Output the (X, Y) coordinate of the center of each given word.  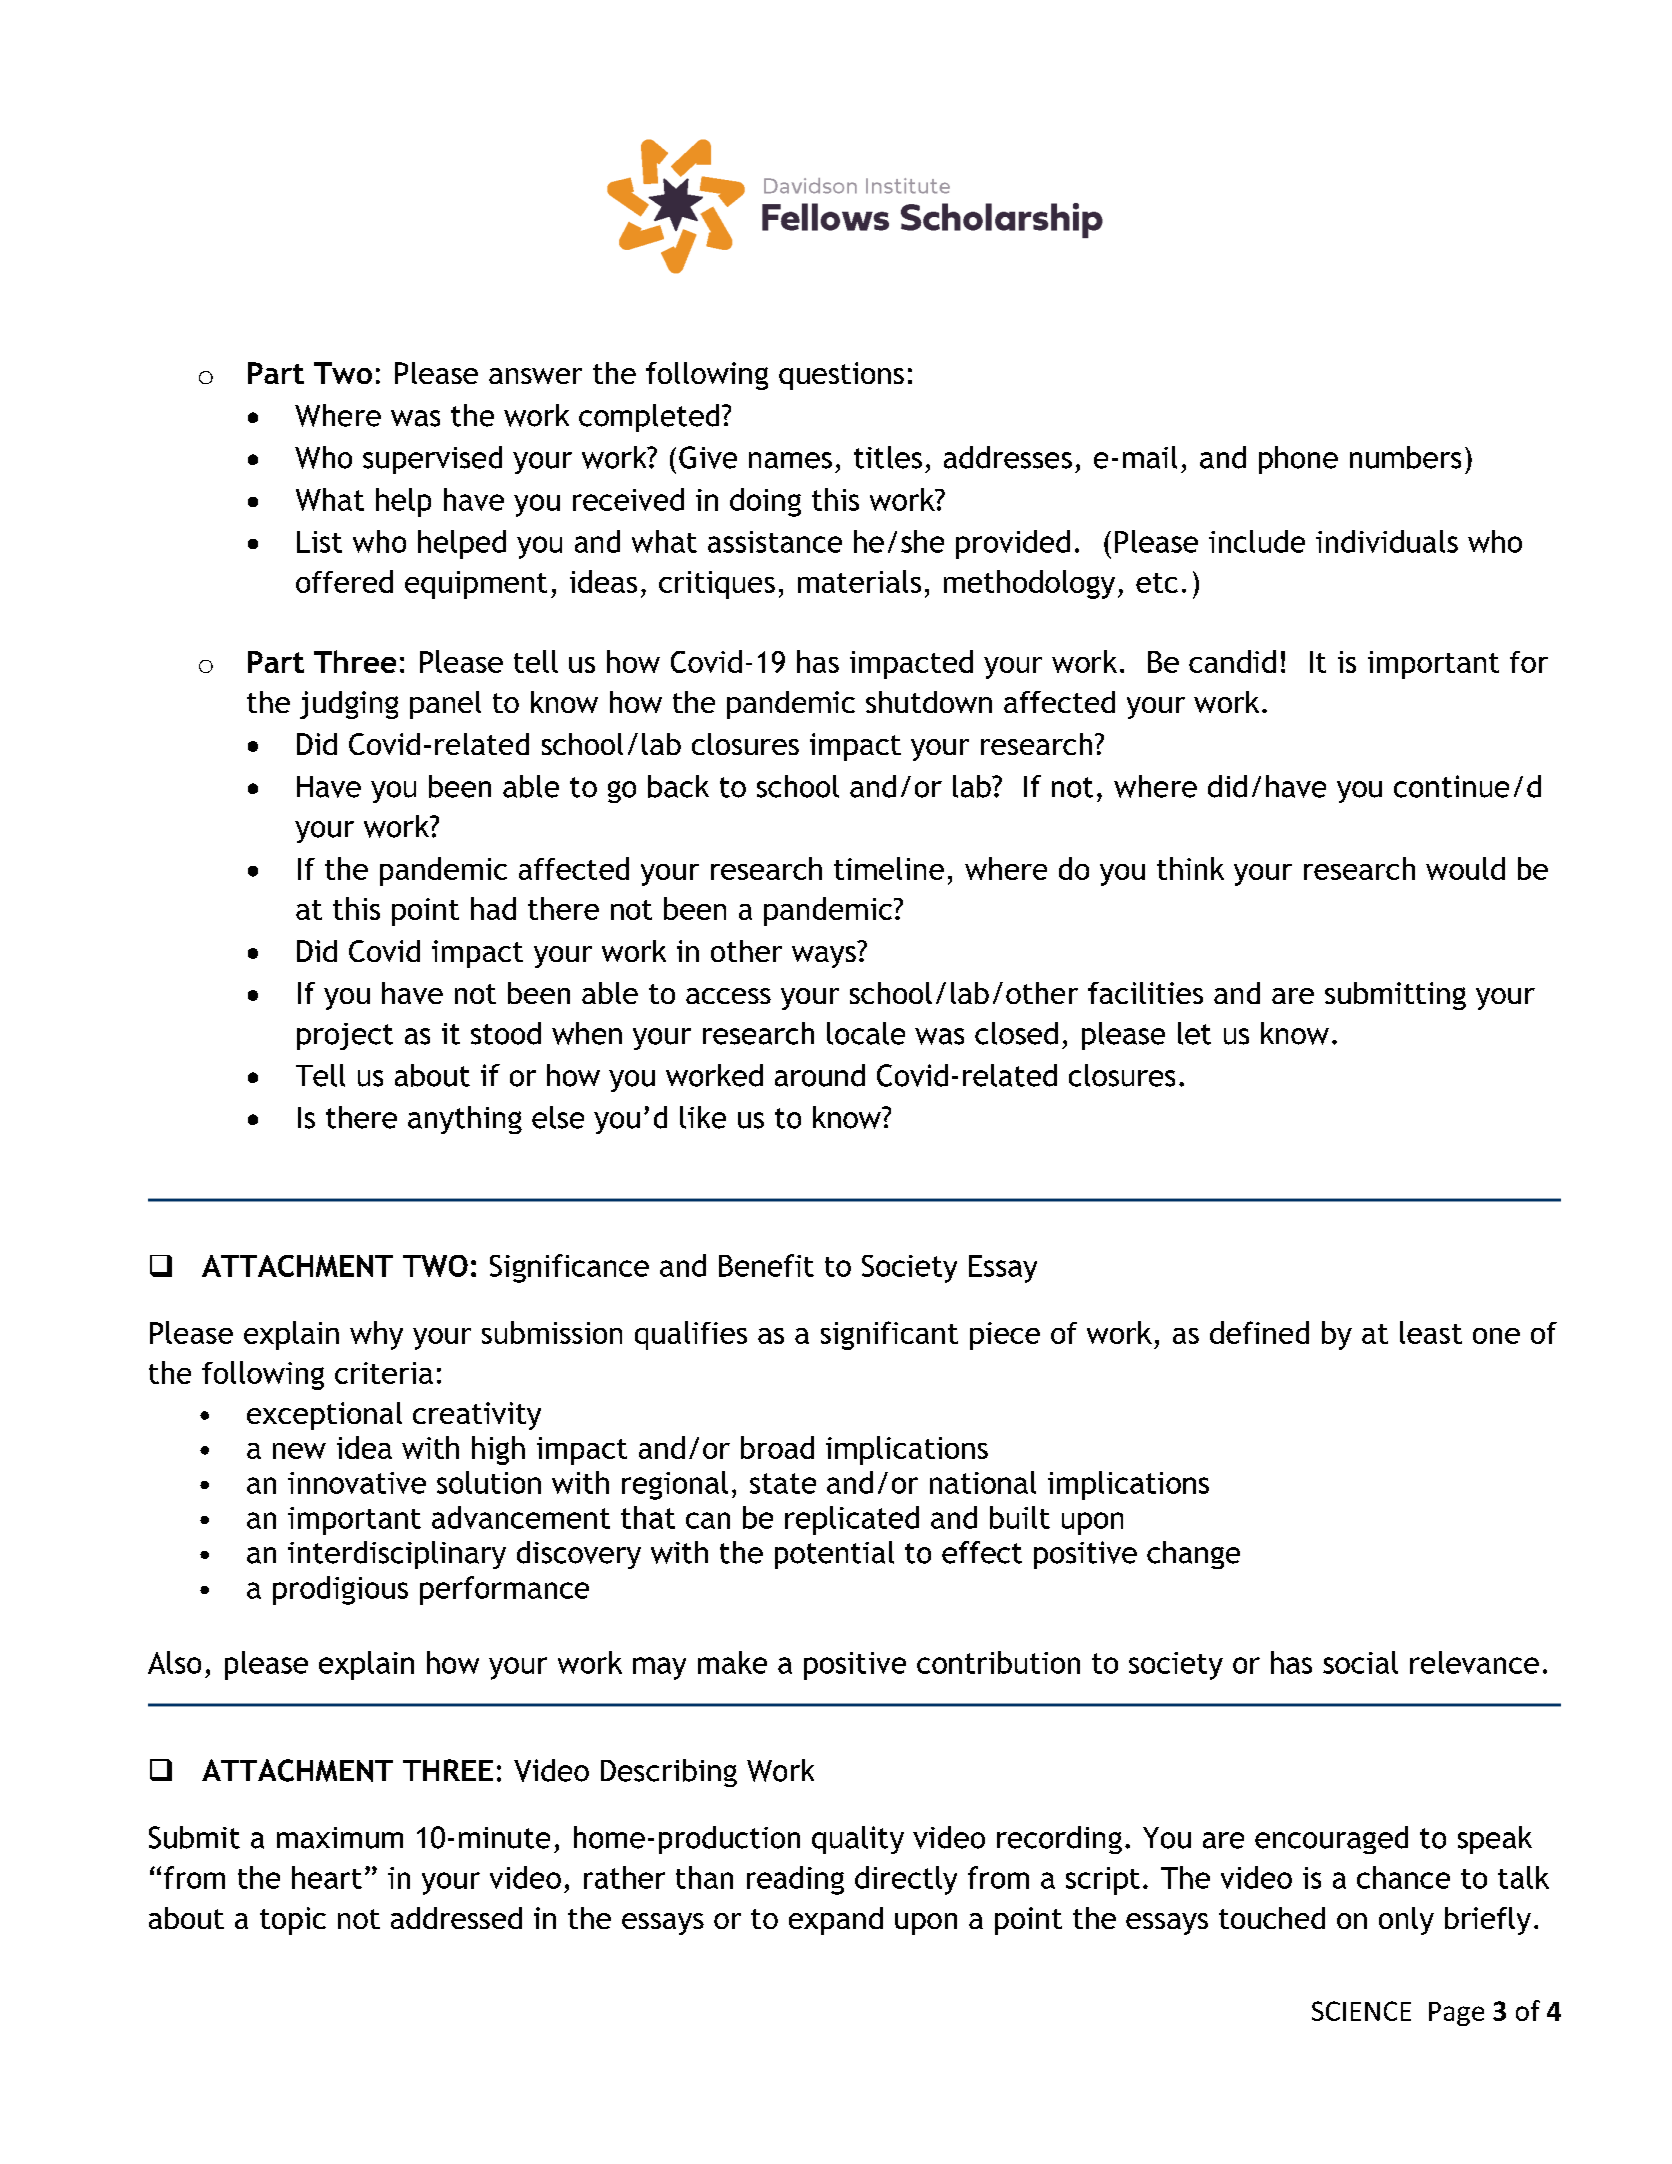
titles (888, 457)
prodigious (340, 1590)
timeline (889, 868)
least (1431, 1332)
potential (834, 1555)
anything (465, 1120)
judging (349, 705)
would (1465, 868)
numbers (1405, 457)
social (1360, 1662)
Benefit (766, 1265)
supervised (432, 460)
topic (293, 1921)
